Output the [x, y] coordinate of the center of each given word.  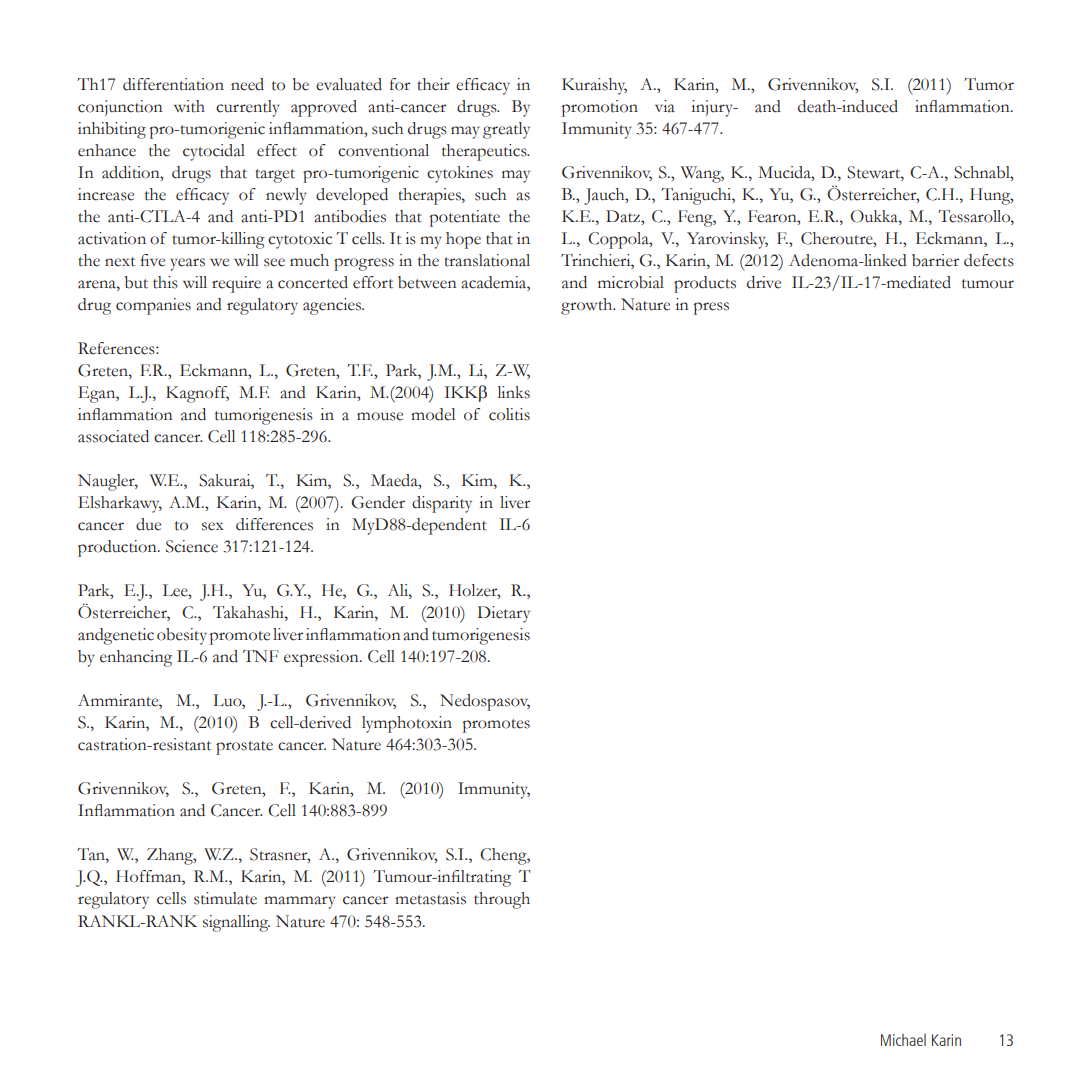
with [189, 106]
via [665, 106]
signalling [236, 923]
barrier [935, 260]
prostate [244, 748]
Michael [903, 1039]
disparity [442, 504]
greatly [506, 130]
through [502, 900]
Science [192, 546]
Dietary [503, 614]
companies [153, 306]
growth [588, 306]
